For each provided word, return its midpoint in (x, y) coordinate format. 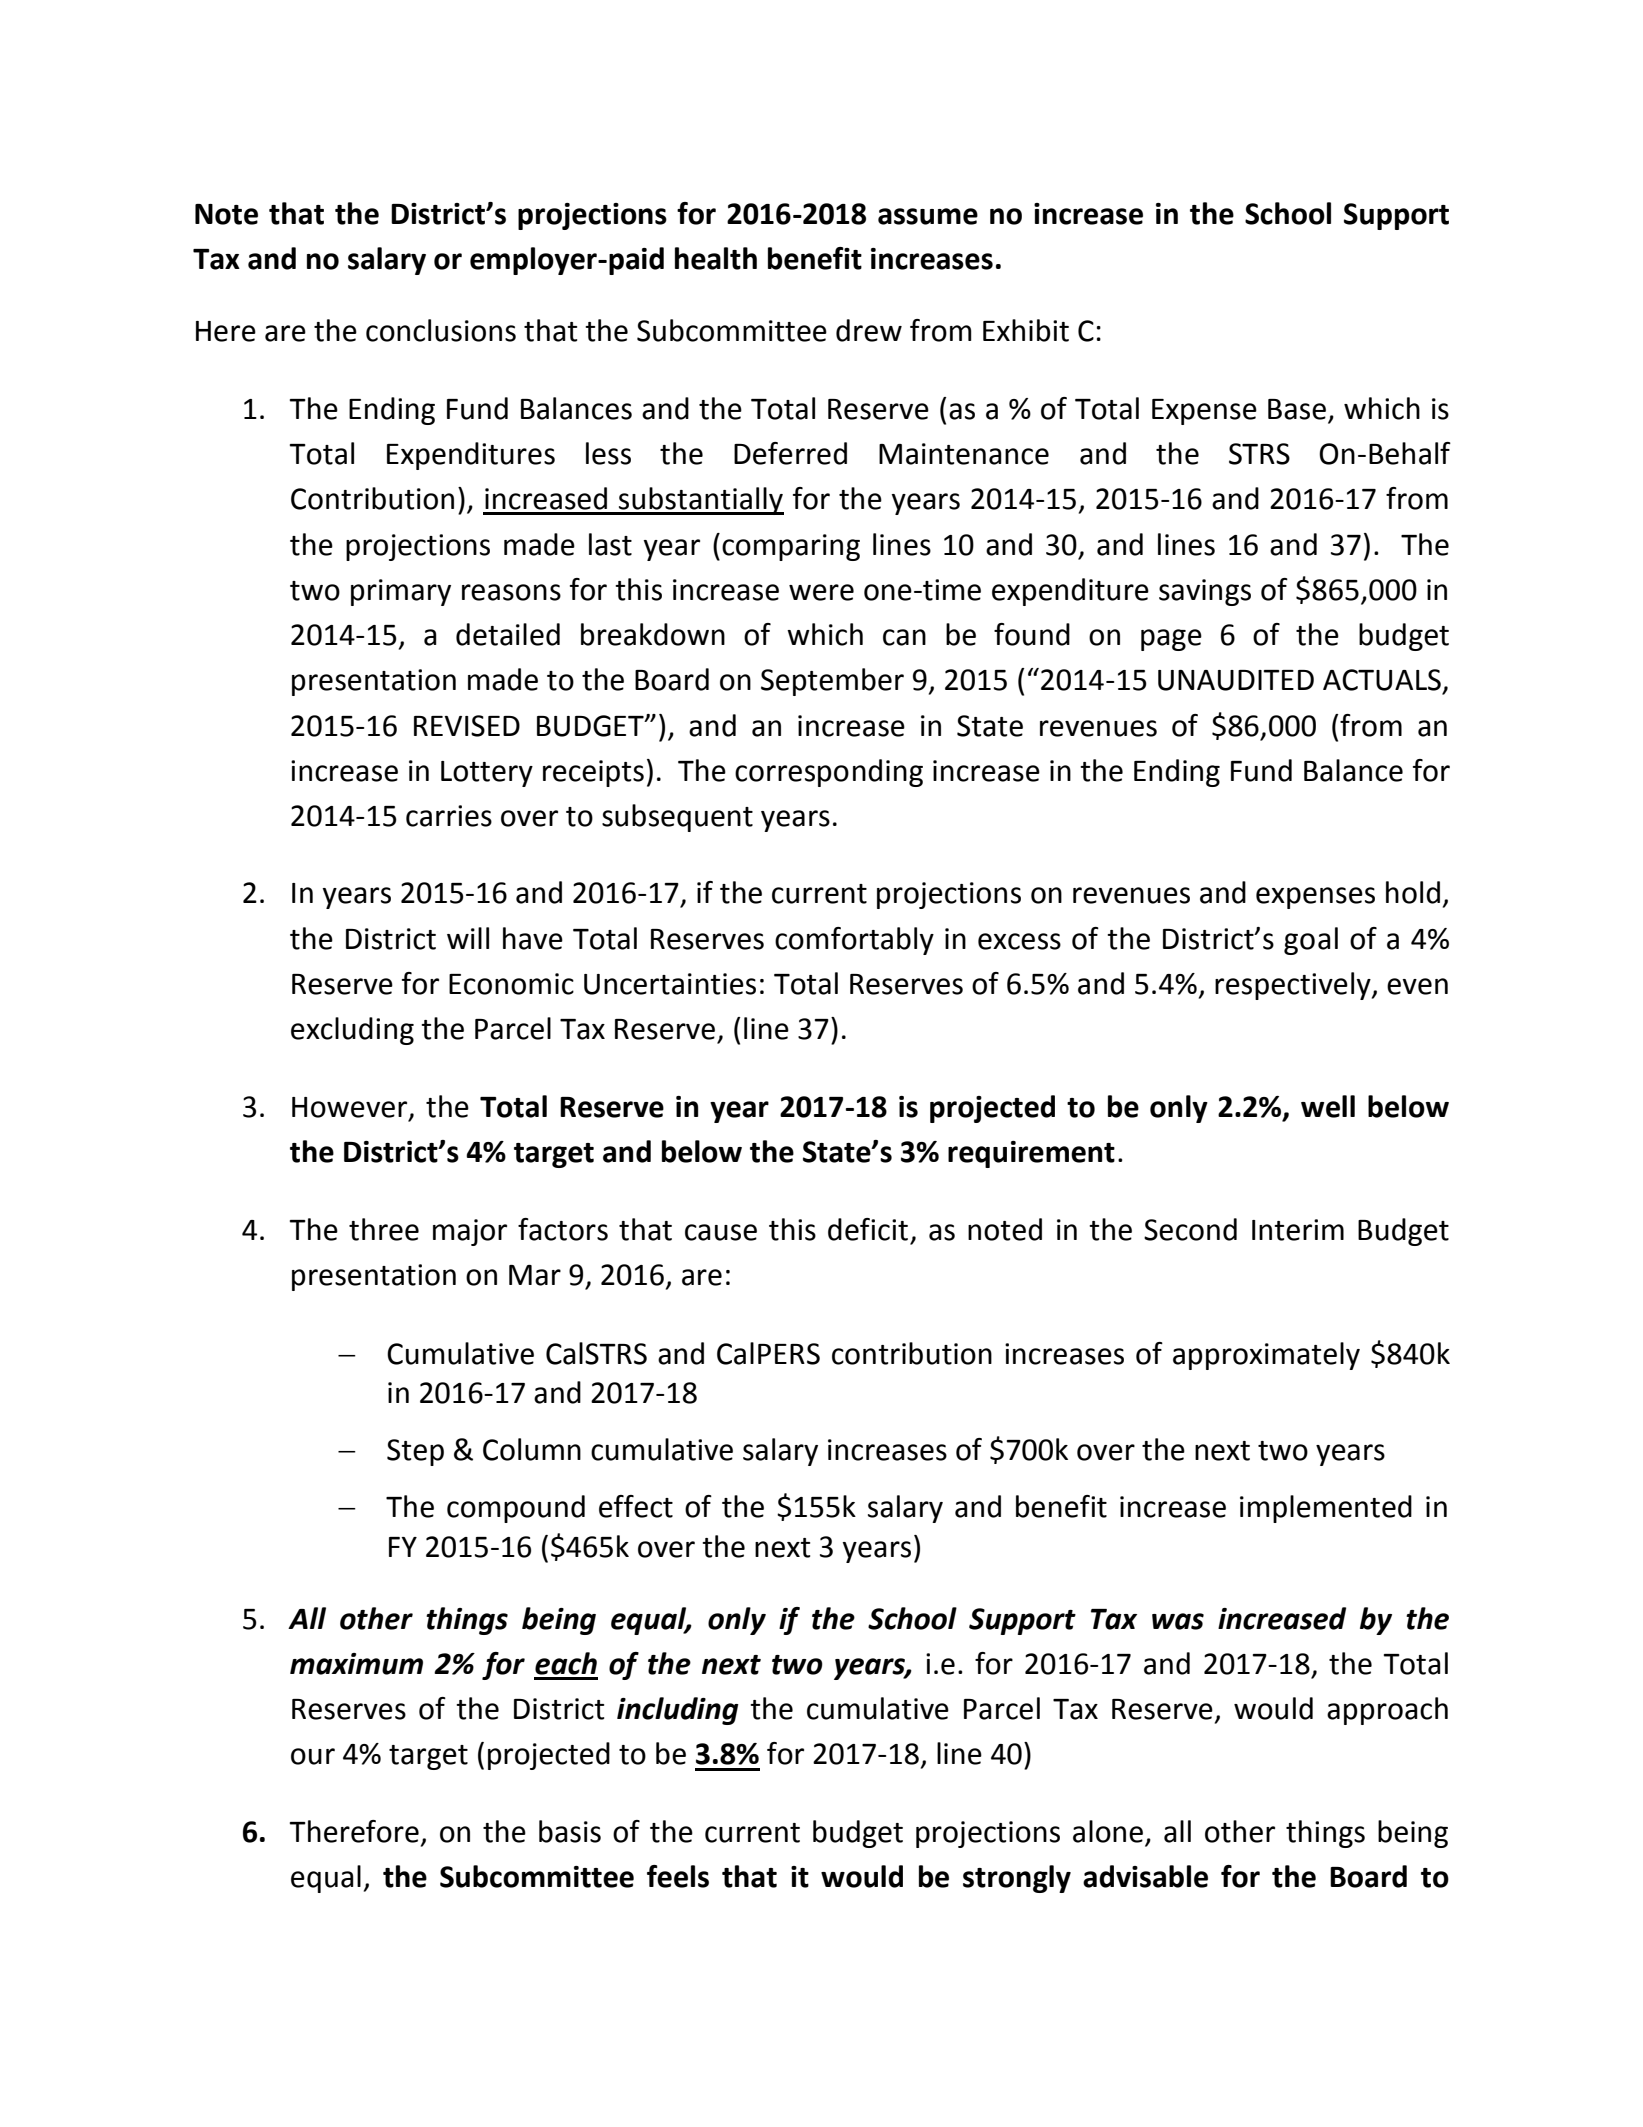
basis (570, 1831)
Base (1297, 409)
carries (449, 816)
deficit (868, 1229)
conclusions (441, 330)
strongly (1017, 1879)
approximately (1266, 1356)
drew (869, 330)
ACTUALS (1382, 680)
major (470, 1232)
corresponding (829, 773)
